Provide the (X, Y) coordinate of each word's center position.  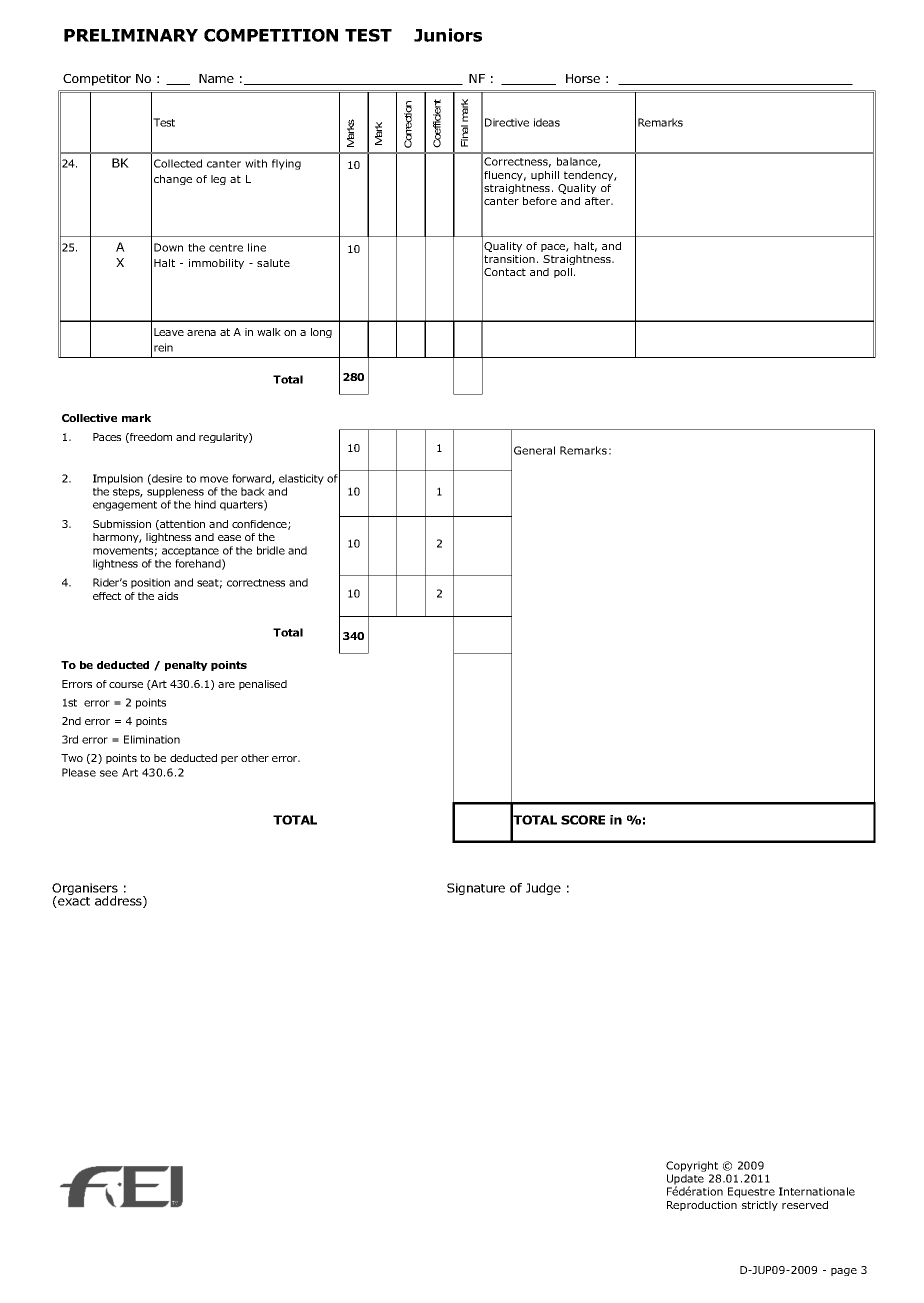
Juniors (448, 35)
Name (216, 78)
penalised (263, 685)
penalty (186, 666)
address (119, 902)
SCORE (583, 820)
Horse (583, 78)
